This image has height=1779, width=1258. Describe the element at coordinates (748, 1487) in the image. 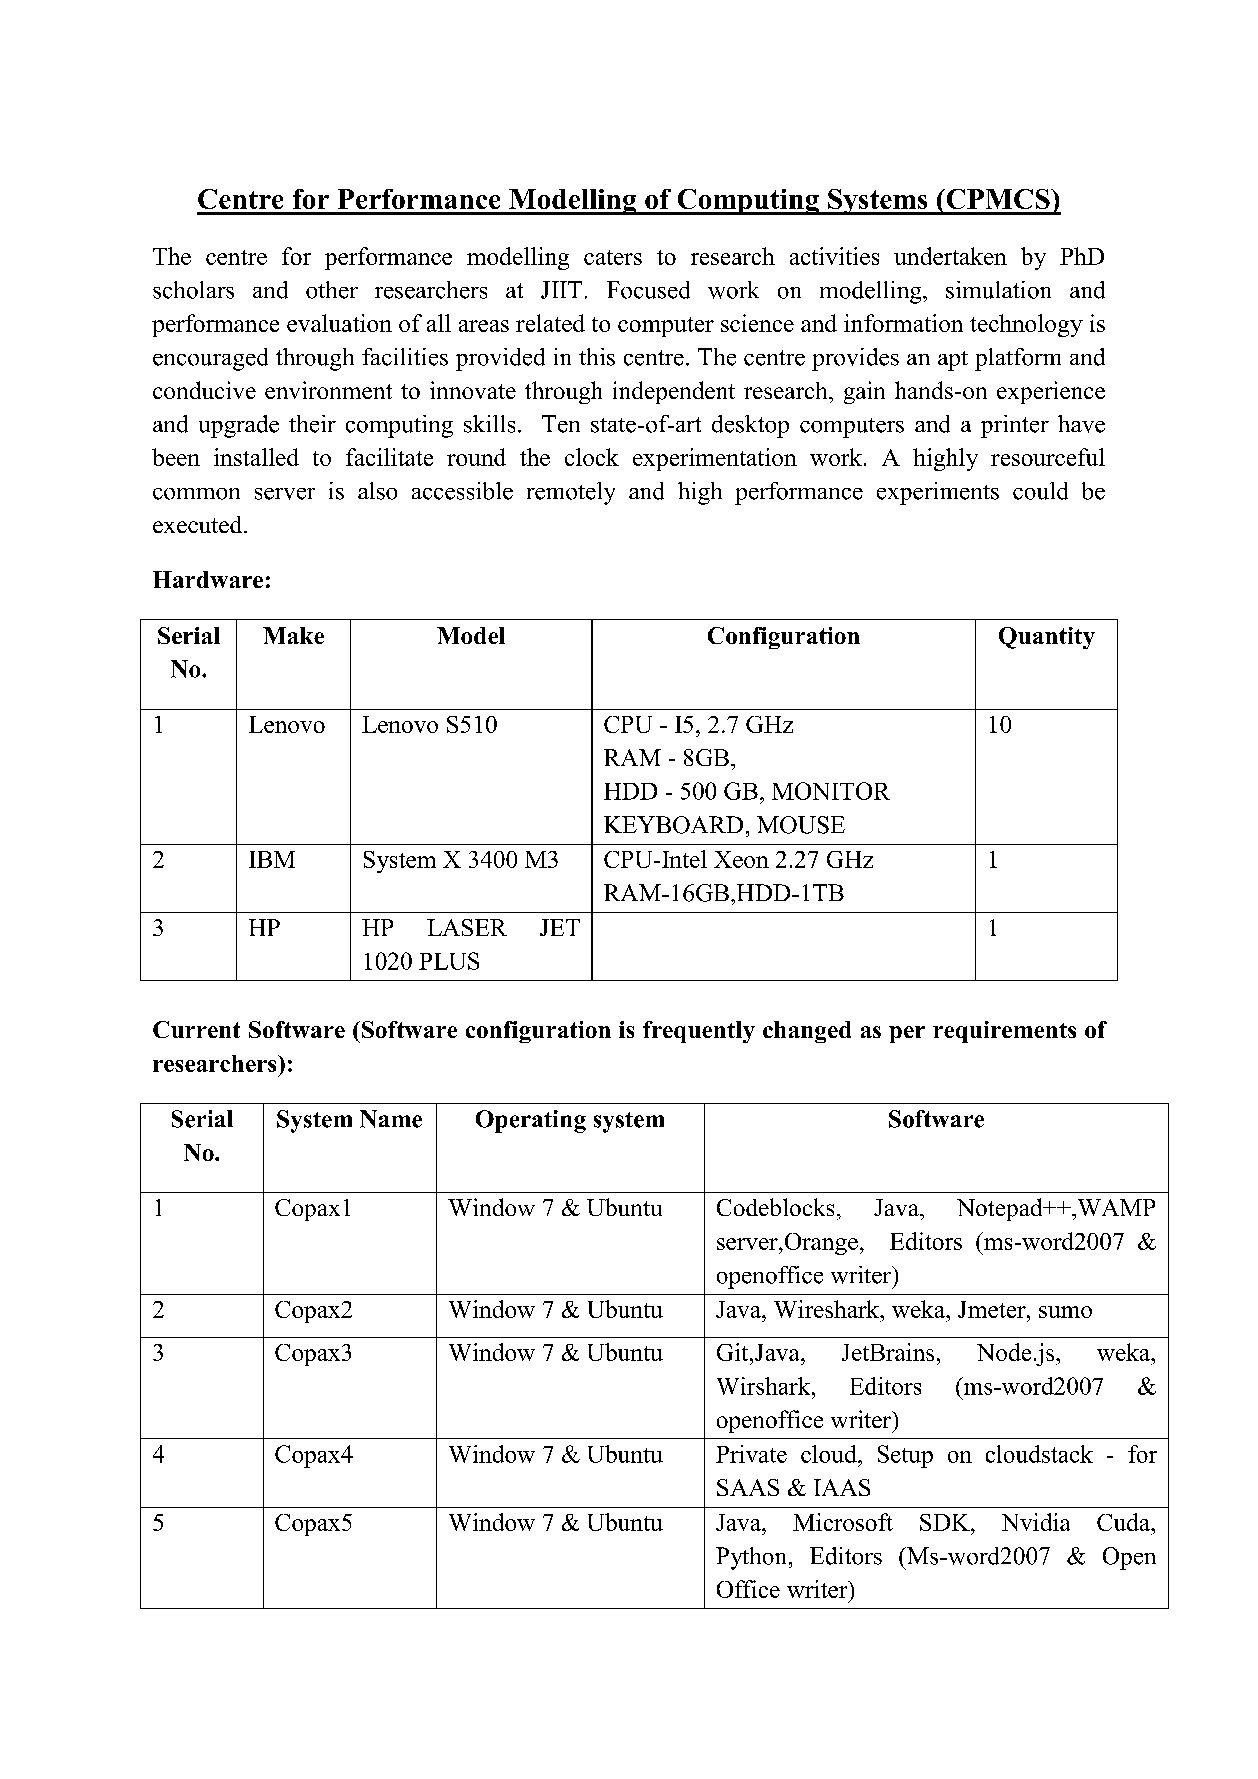

I see `SAAS` at that location.
